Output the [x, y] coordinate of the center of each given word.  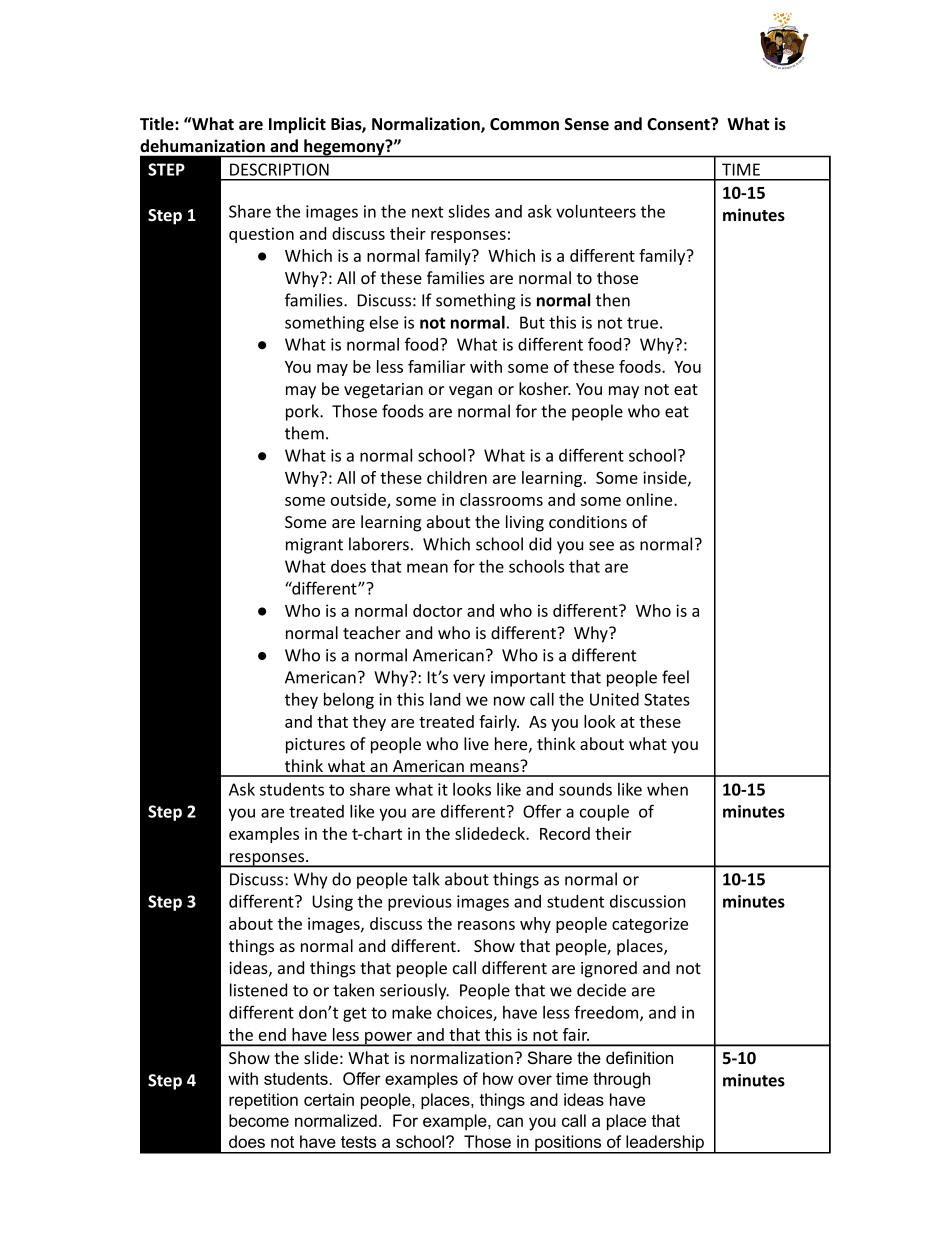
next [427, 212]
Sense [587, 124]
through [621, 1080]
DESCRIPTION [279, 169]
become [259, 1120]
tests [358, 1142]
